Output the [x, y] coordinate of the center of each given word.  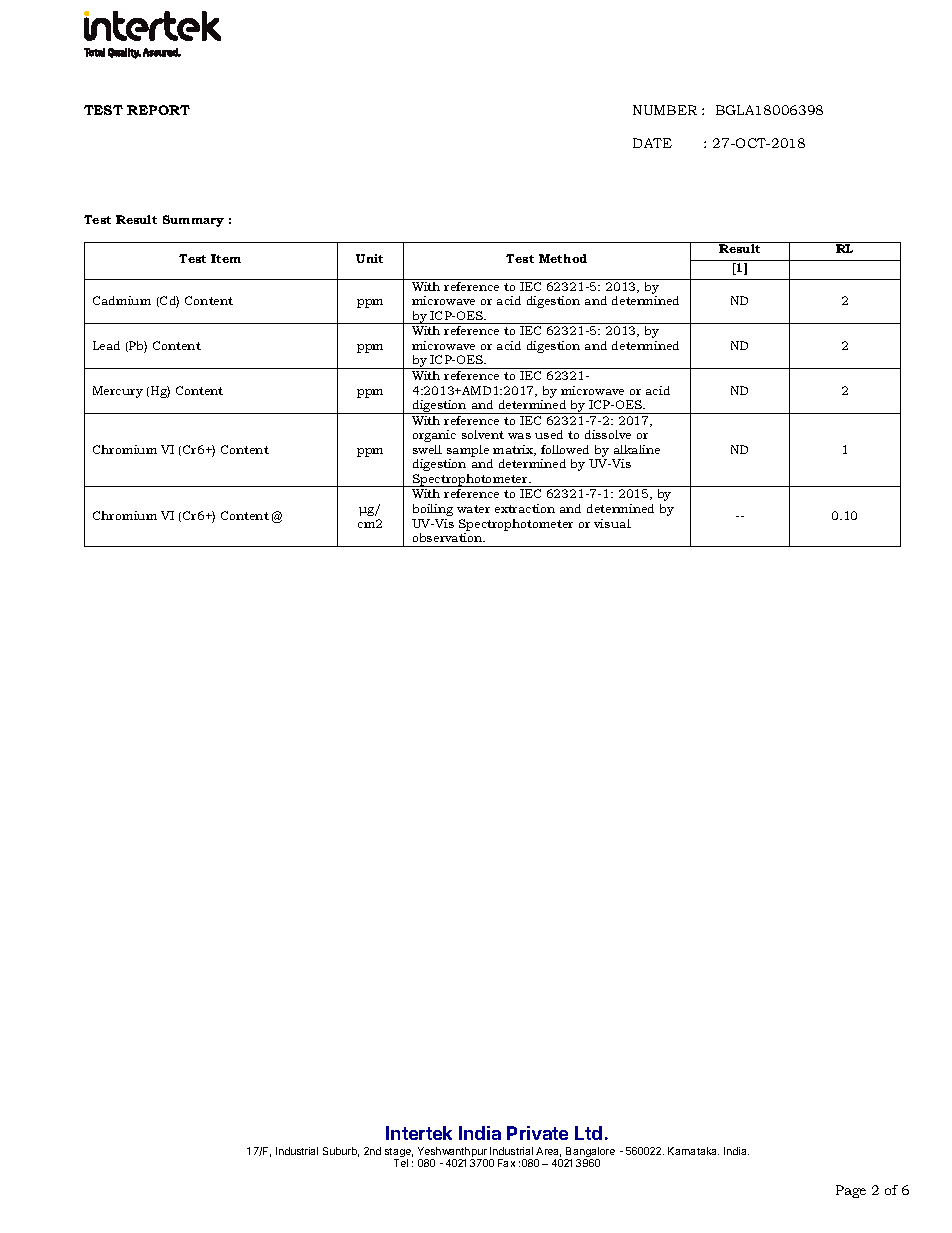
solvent [483, 434]
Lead [106, 345]
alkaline [637, 449]
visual [612, 523]
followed [565, 449]
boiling [433, 510]
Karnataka [693, 1151]
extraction [525, 508]
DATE [652, 143]
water [473, 509]
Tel [401, 1163]
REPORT [158, 110]
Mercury [118, 392]
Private [537, 1133]
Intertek [419, 1133]
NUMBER [665, 110]
